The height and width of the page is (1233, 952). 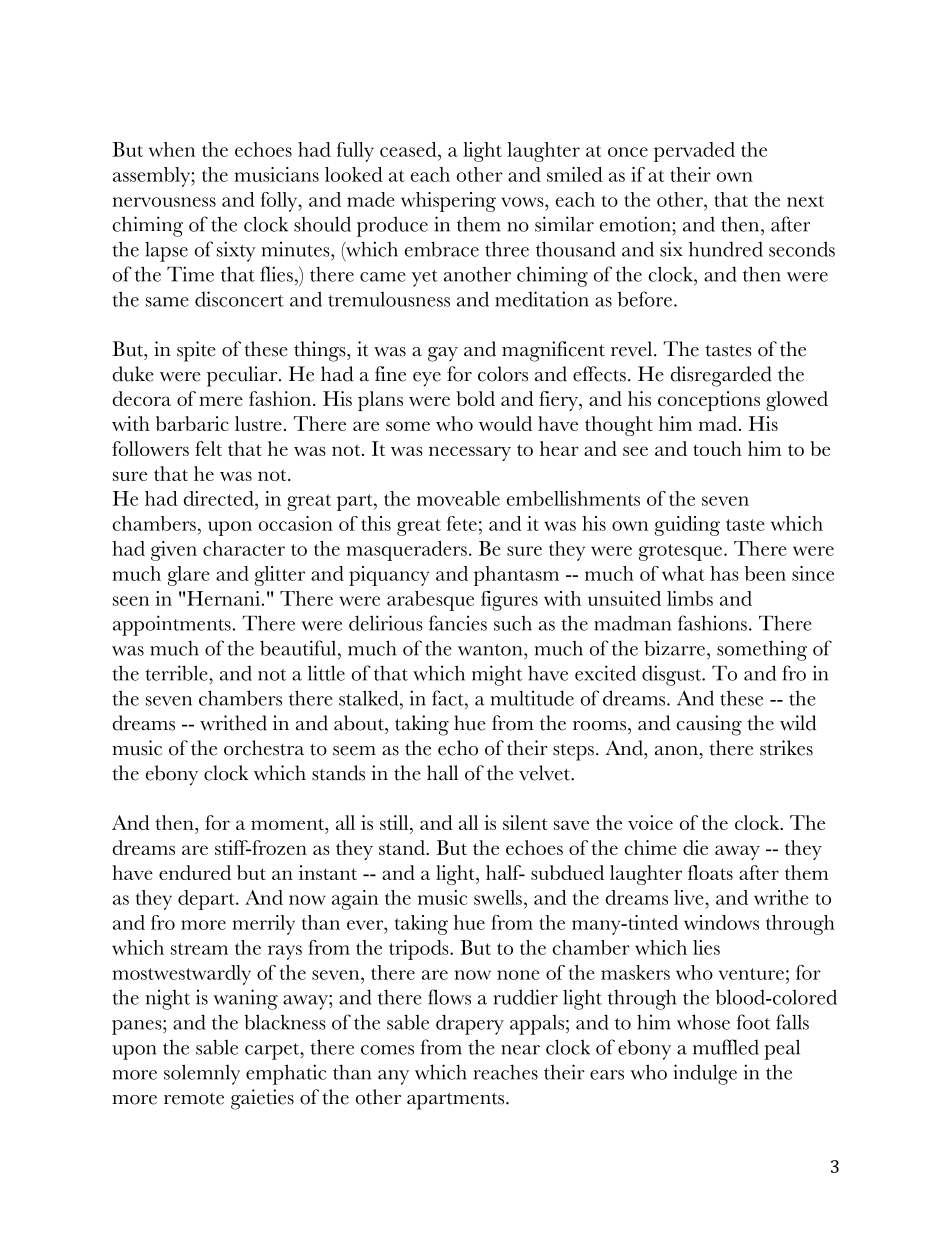 I want to click on fancies, so click(x=458, y=623).
